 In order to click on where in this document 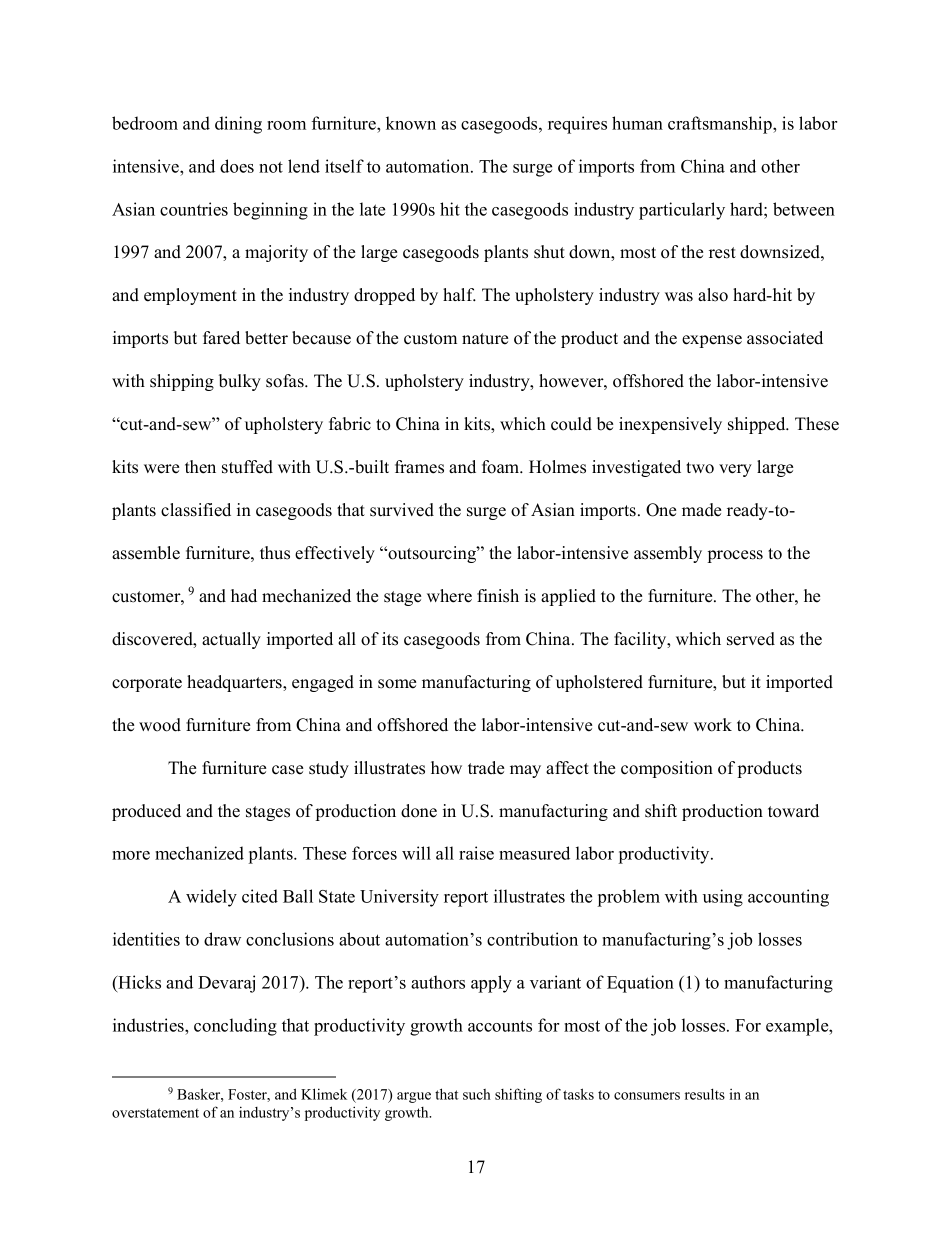, I will do `click(449, 596)`.
